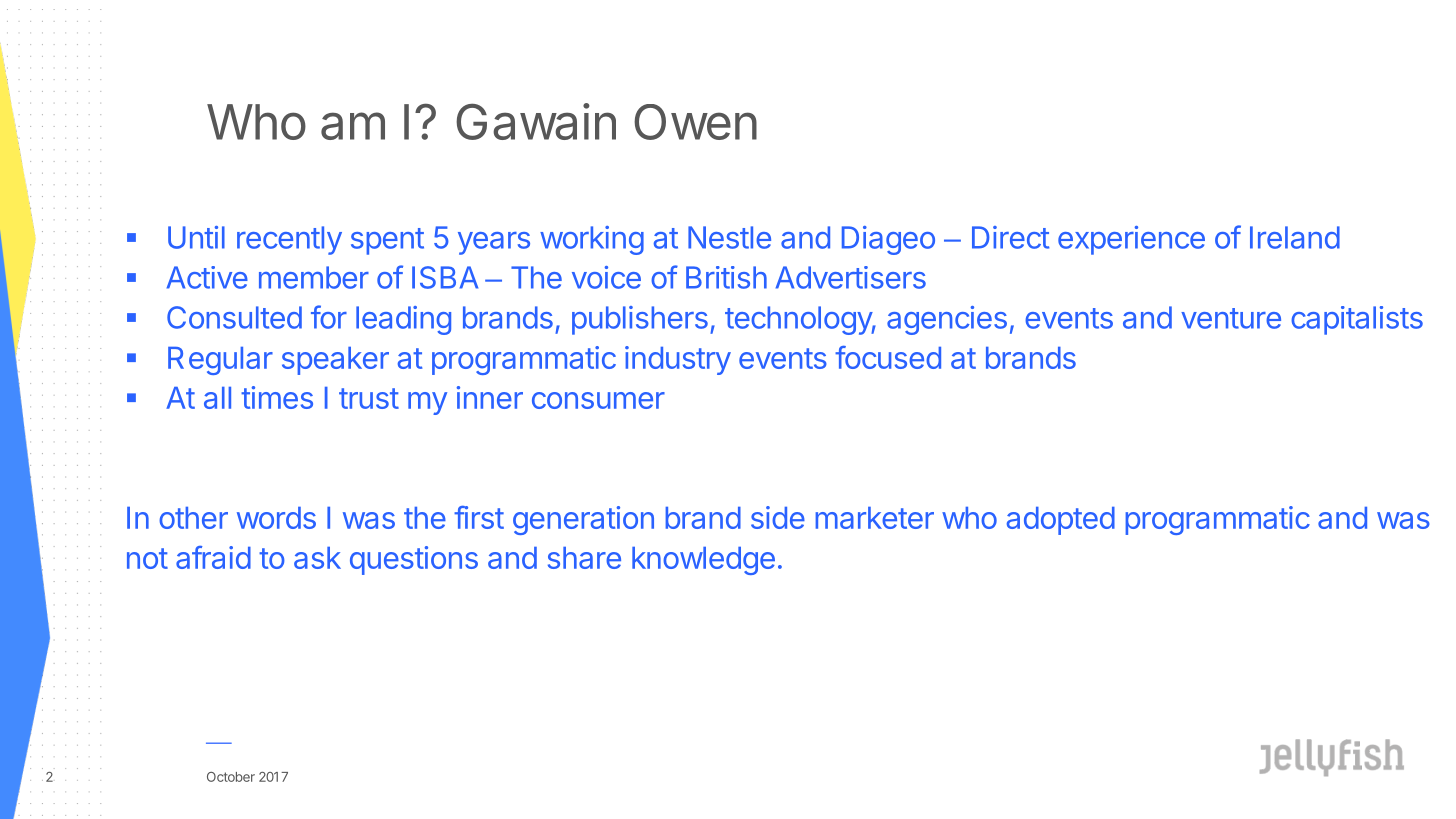  What do you see at coordinates (231, 777) in the image?
I see `October` at bounding box center [231, 777].
